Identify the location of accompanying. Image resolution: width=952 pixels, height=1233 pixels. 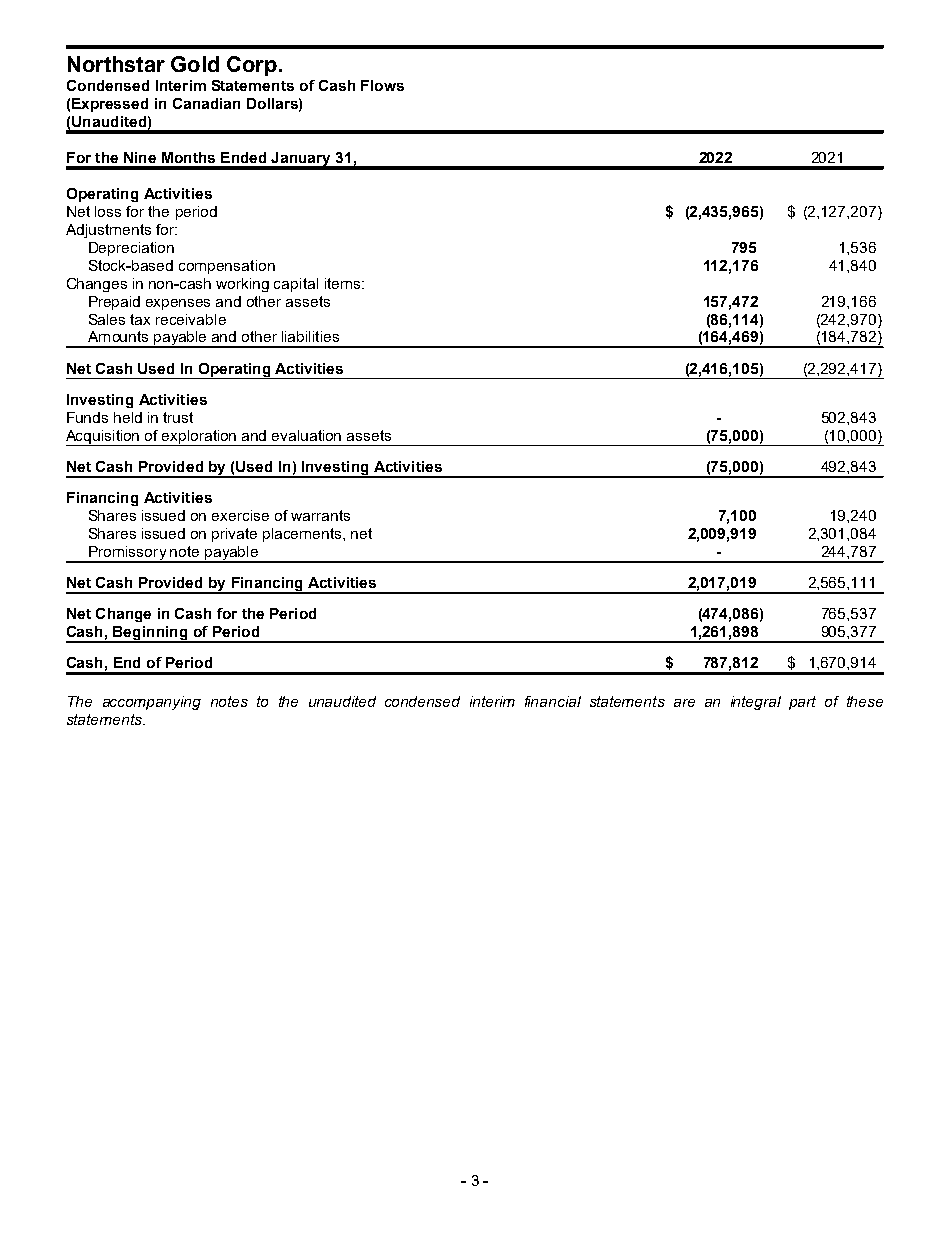
(152, 703).
